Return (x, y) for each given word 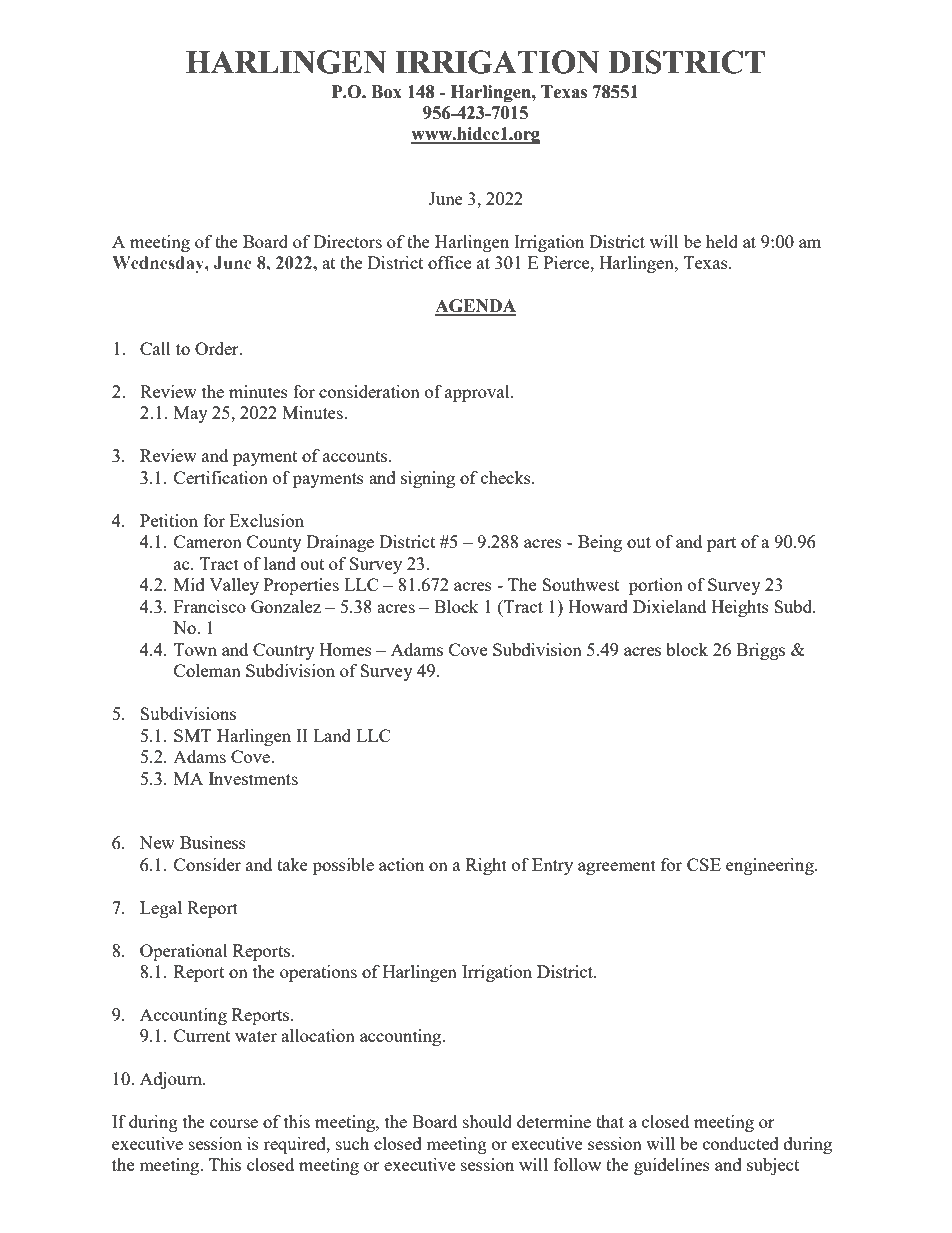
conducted (741, 1143)
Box (386, 92)
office (449, 262)
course (234, 1123)
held (722, 241)
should (487, 1121)
